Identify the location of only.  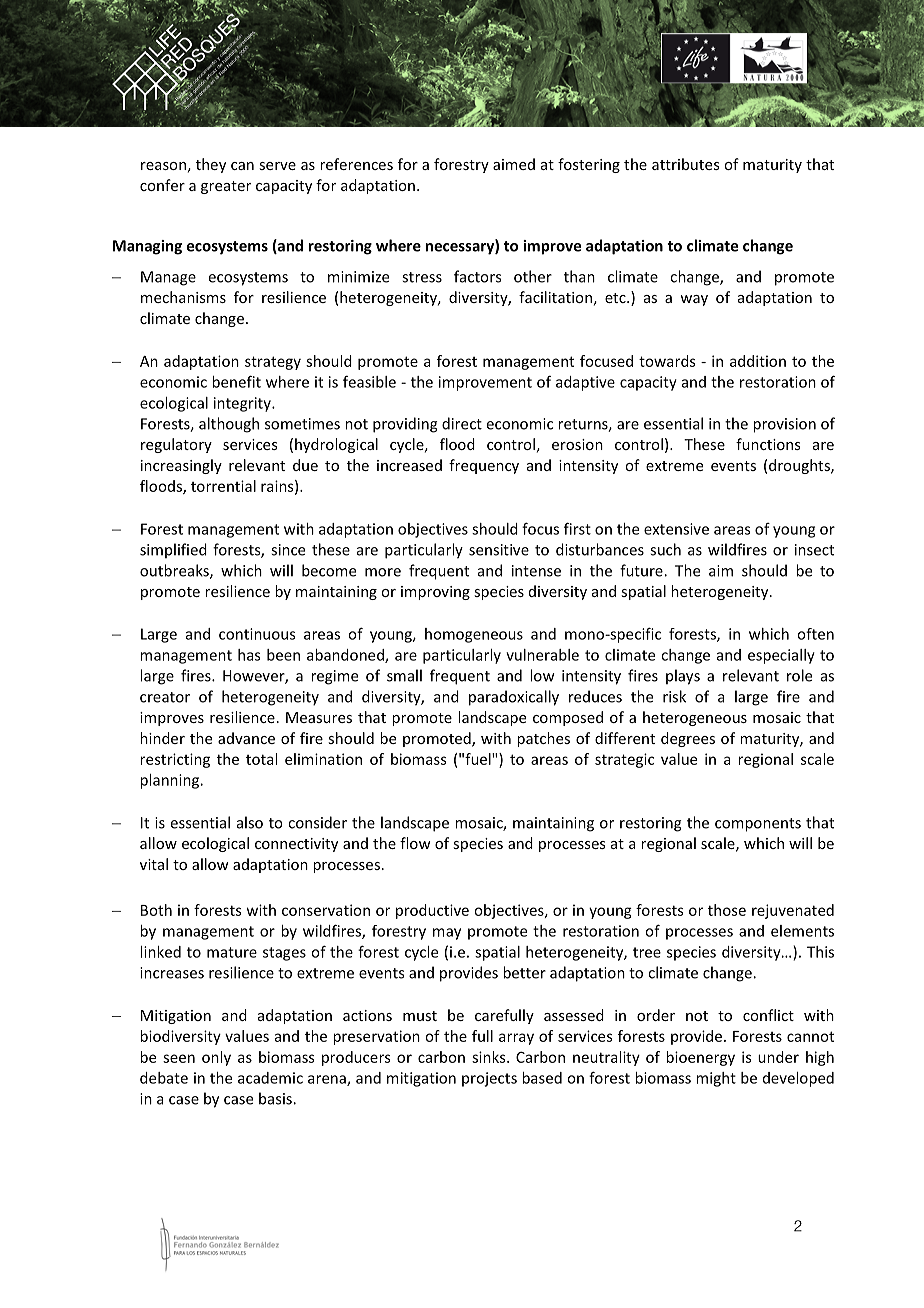
(216, 1058).
